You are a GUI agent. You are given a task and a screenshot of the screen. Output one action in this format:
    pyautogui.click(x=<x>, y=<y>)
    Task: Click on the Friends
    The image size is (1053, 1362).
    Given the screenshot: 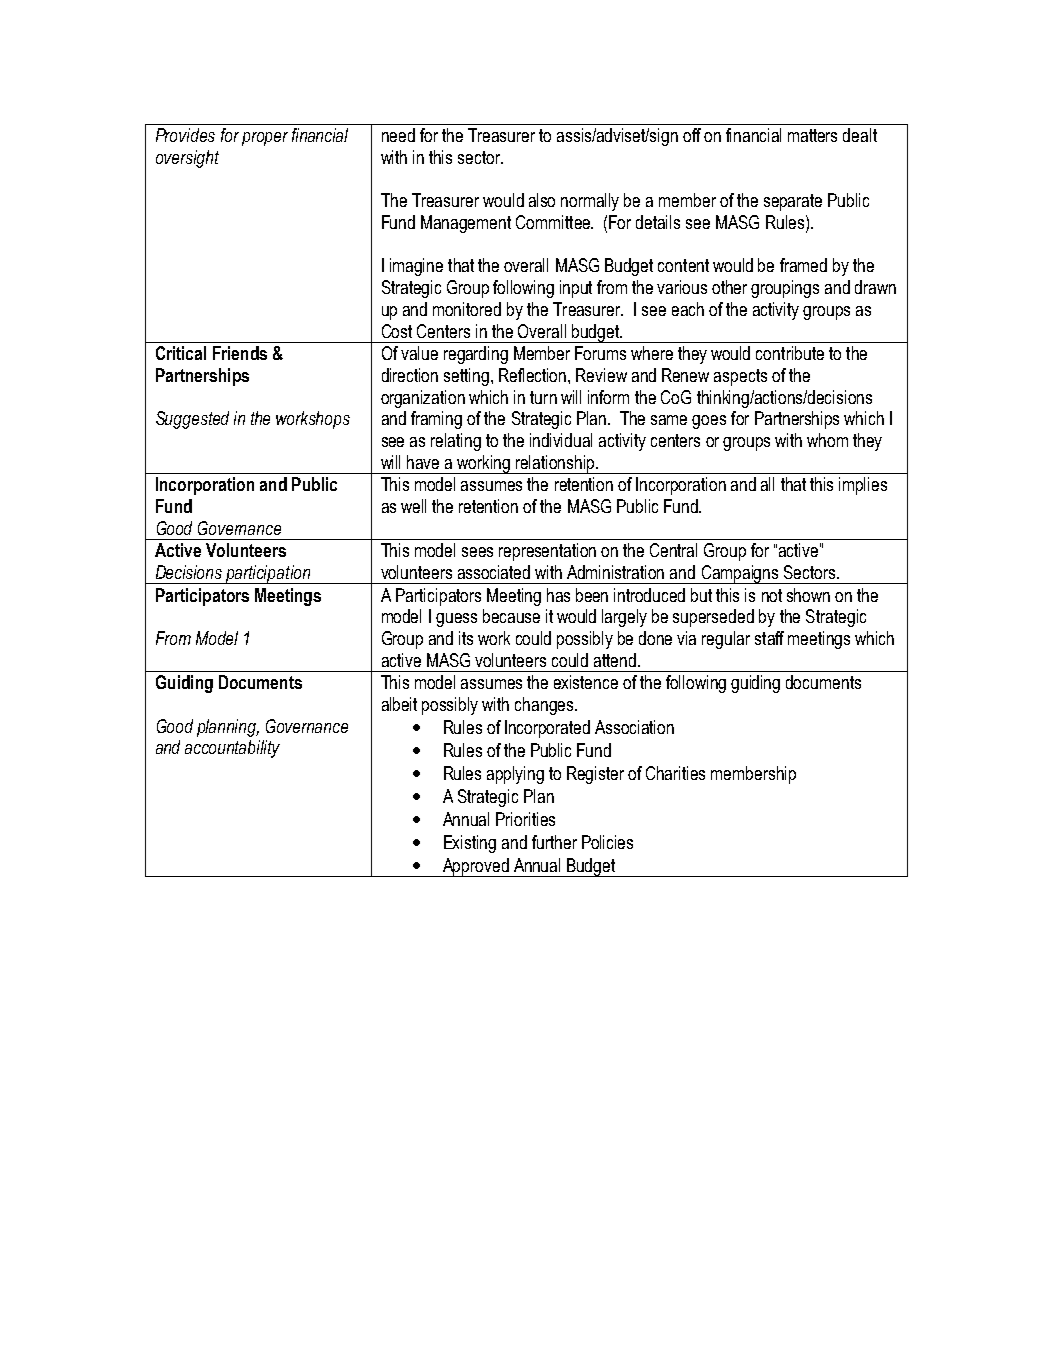 What is the action you would take?
    pyautogui.click(x=240, y=353)
